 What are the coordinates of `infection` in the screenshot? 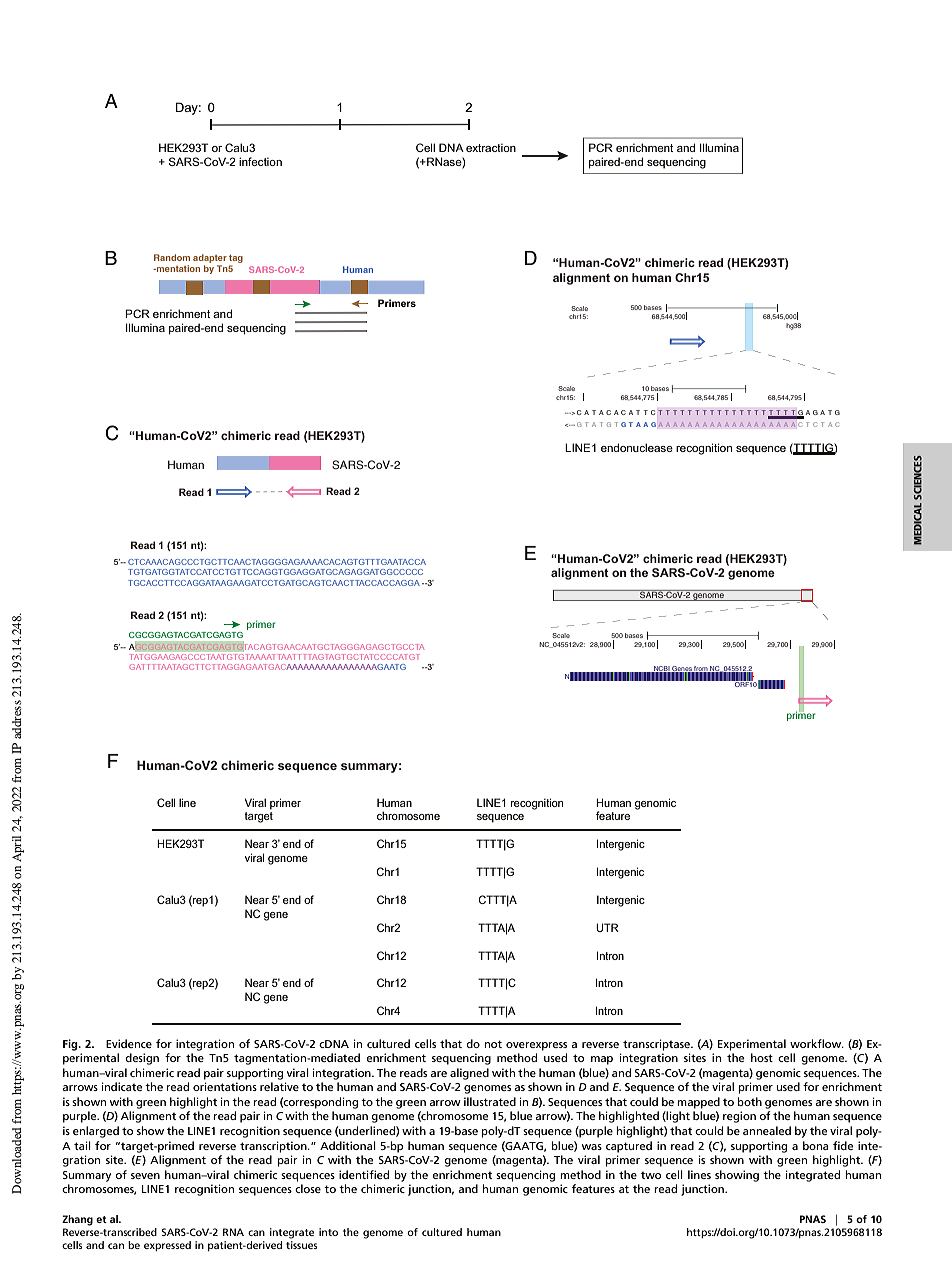 It's located at (260, 161).
